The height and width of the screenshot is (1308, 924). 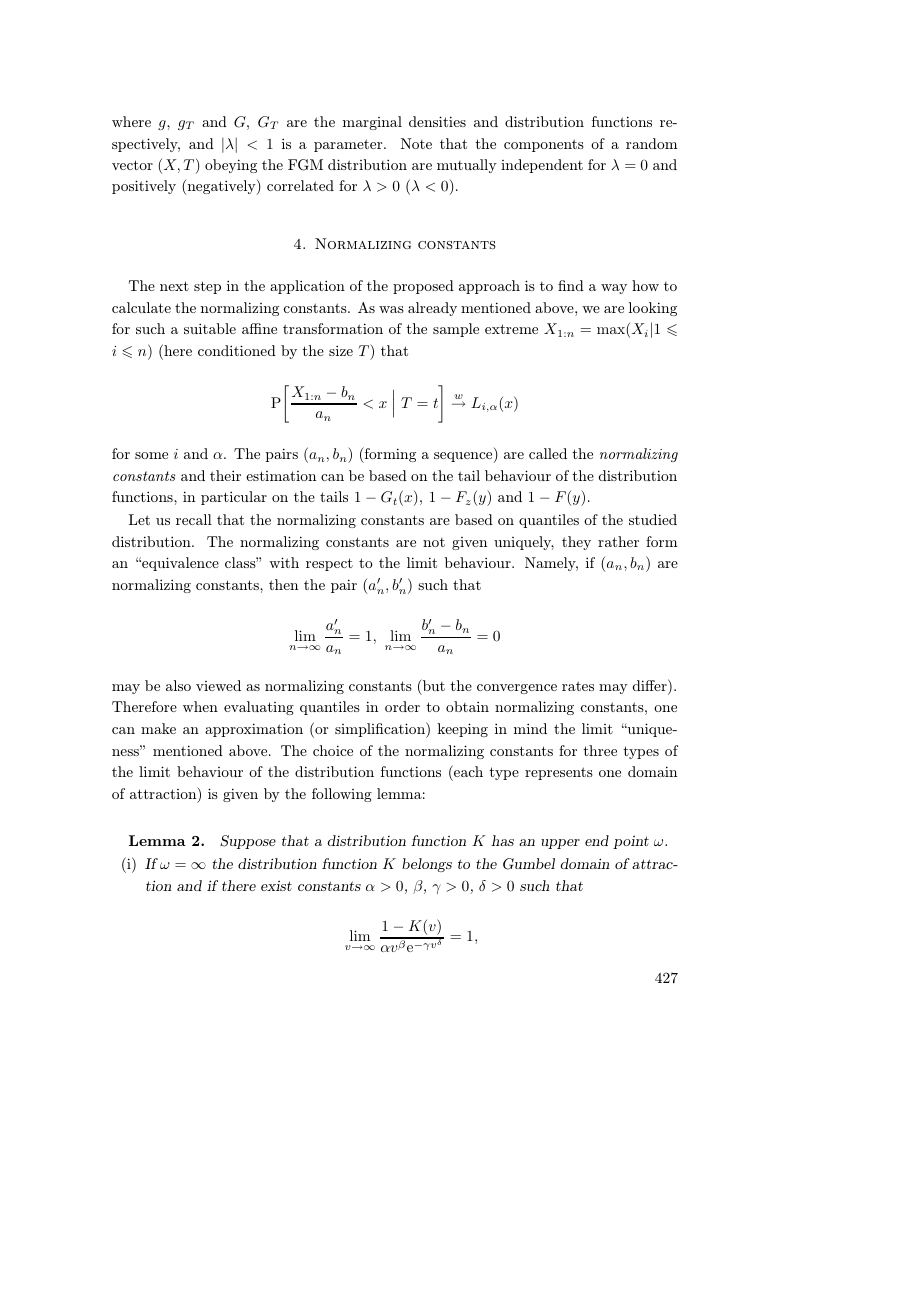 What do you see at coordinates (391, 309) in the screenshot?
I see `was` at bounding box center [391, 309].
